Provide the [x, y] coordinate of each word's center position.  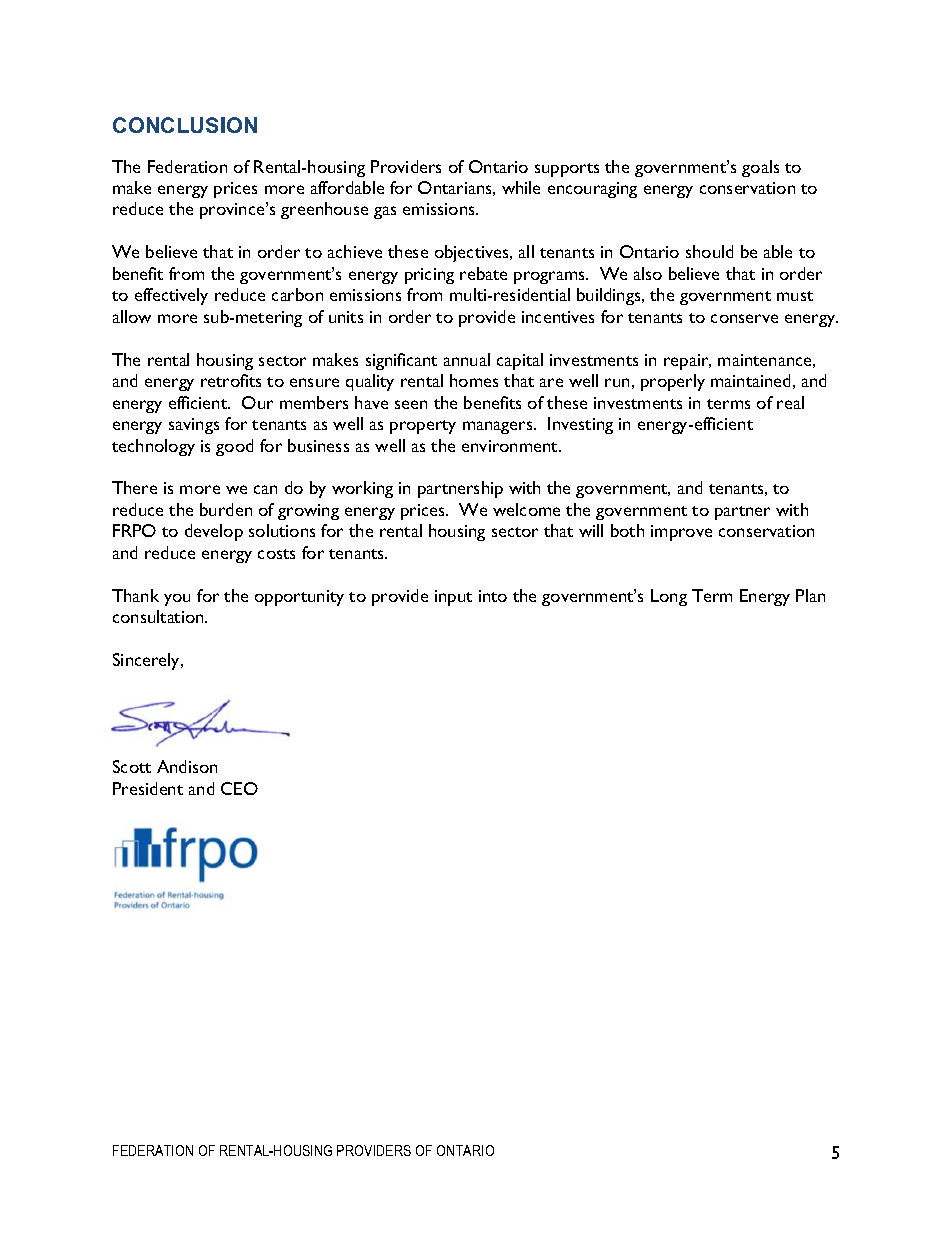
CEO [239, 788]
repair [687, 362]
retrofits [231, 380]
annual [467, 359]
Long [669, 597]
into [493, 596]
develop [214, 532]
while [521, 187]
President [148, 788]
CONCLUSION [185, 125]
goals [760, 168]
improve [681, 533]
